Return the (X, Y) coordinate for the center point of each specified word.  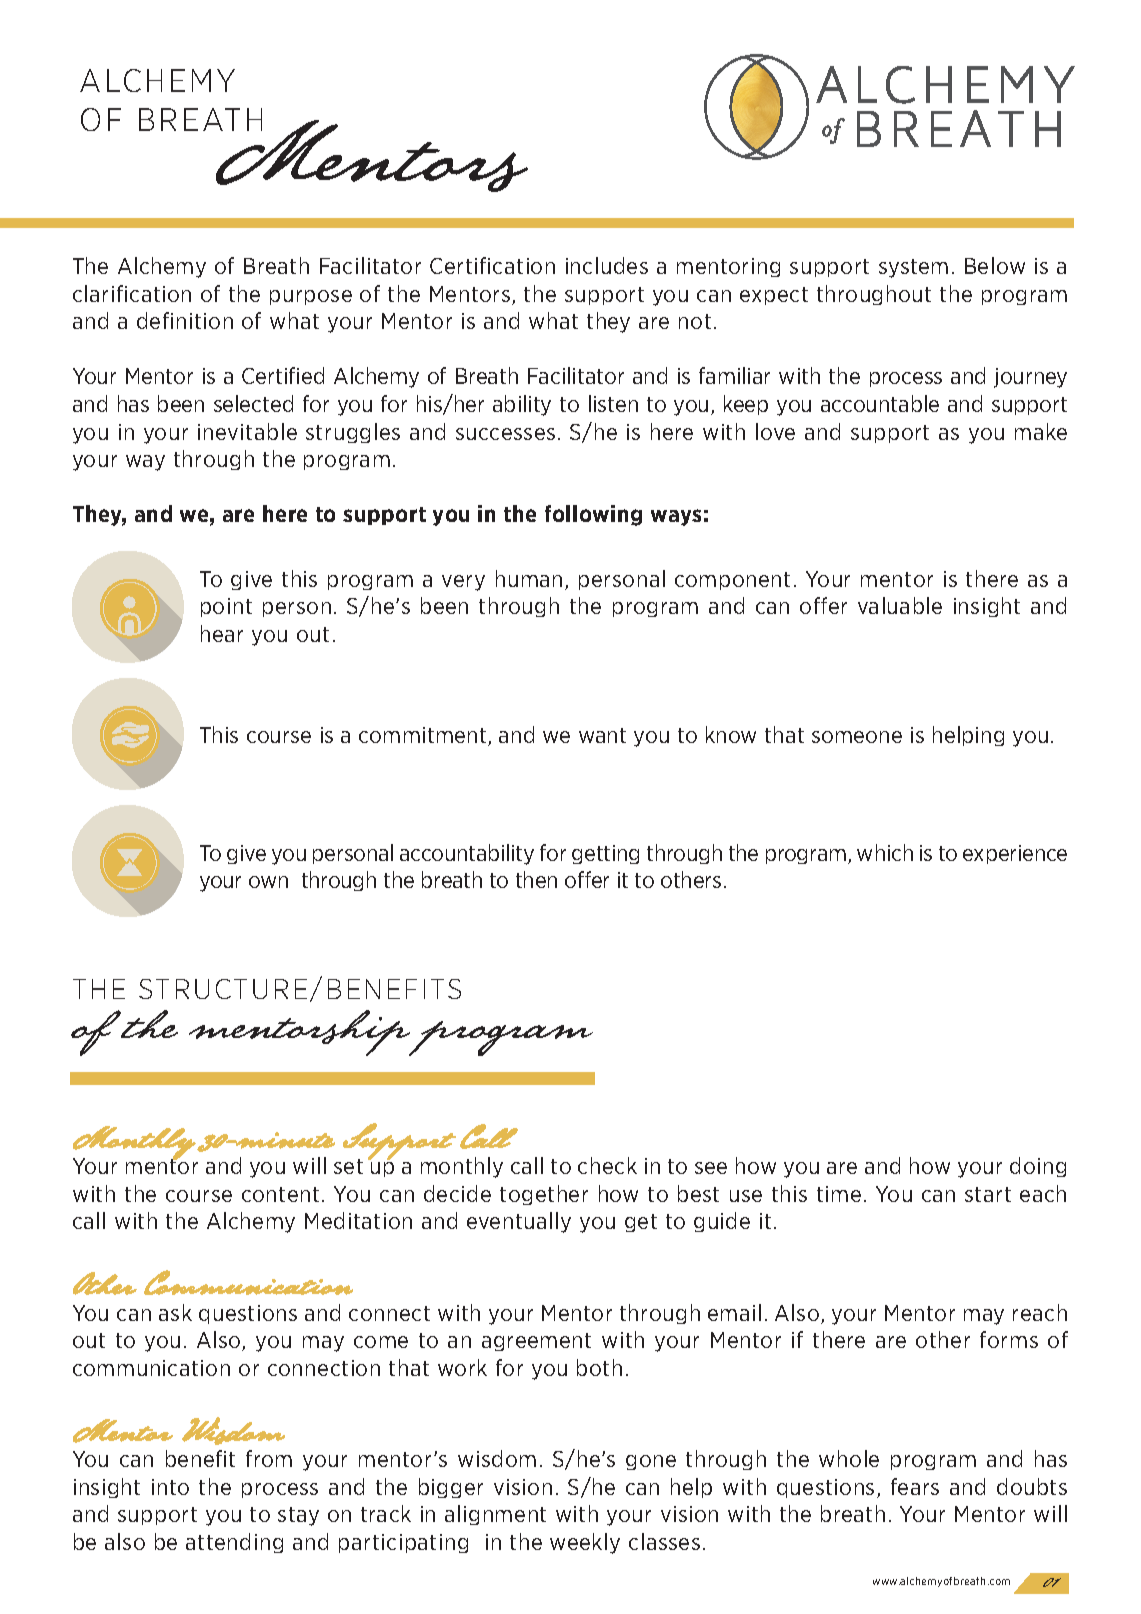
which (885, 852)
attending (234, 1543)
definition (185, 320)
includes (607, 265)
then (536, 879)
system (913, 268)
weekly (585, 1543)
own (268, 882)
